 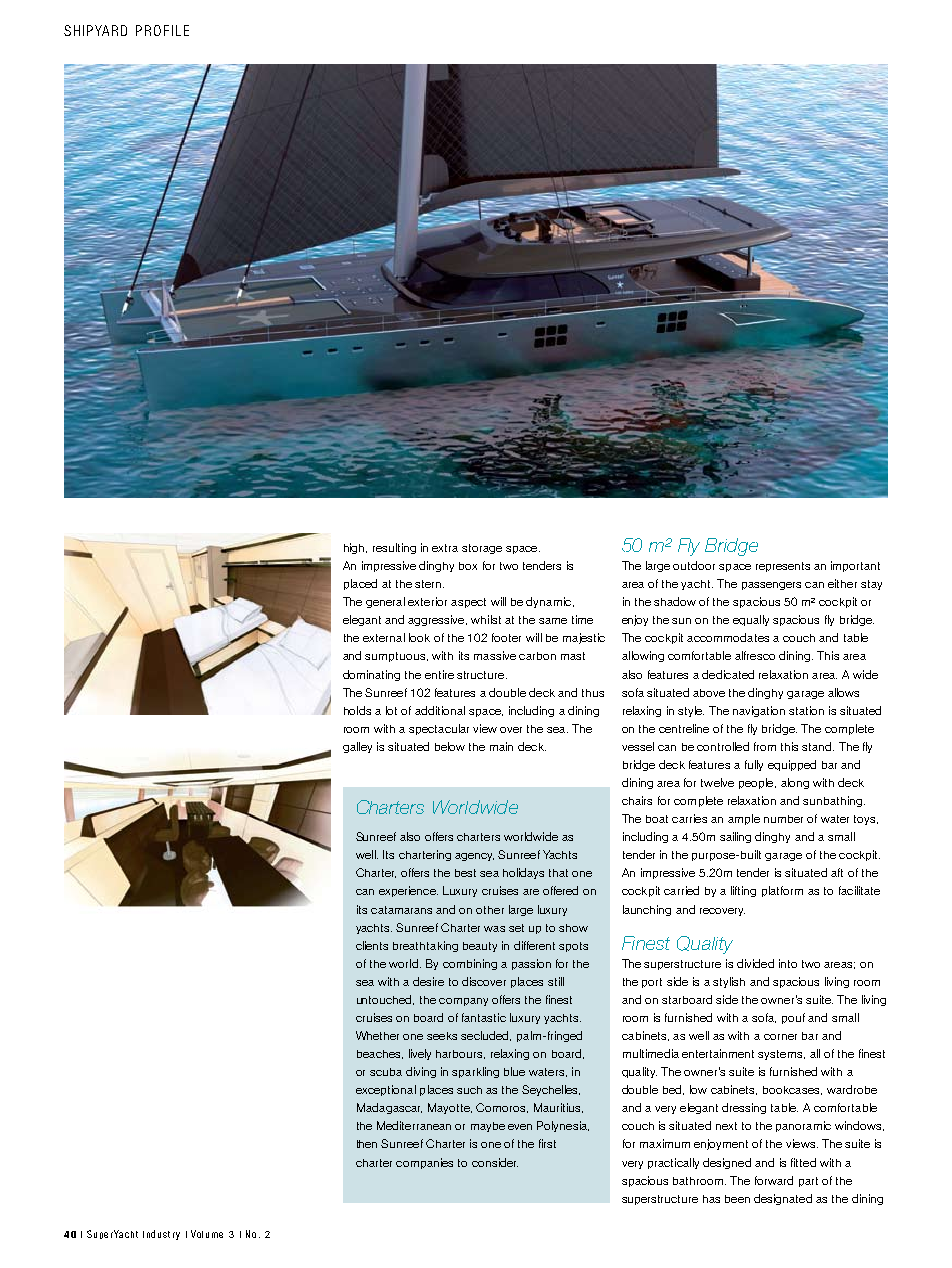 What do you see at coordinates (782, 891) in the document?
I see `platform` at bounding box center [782, 891].
